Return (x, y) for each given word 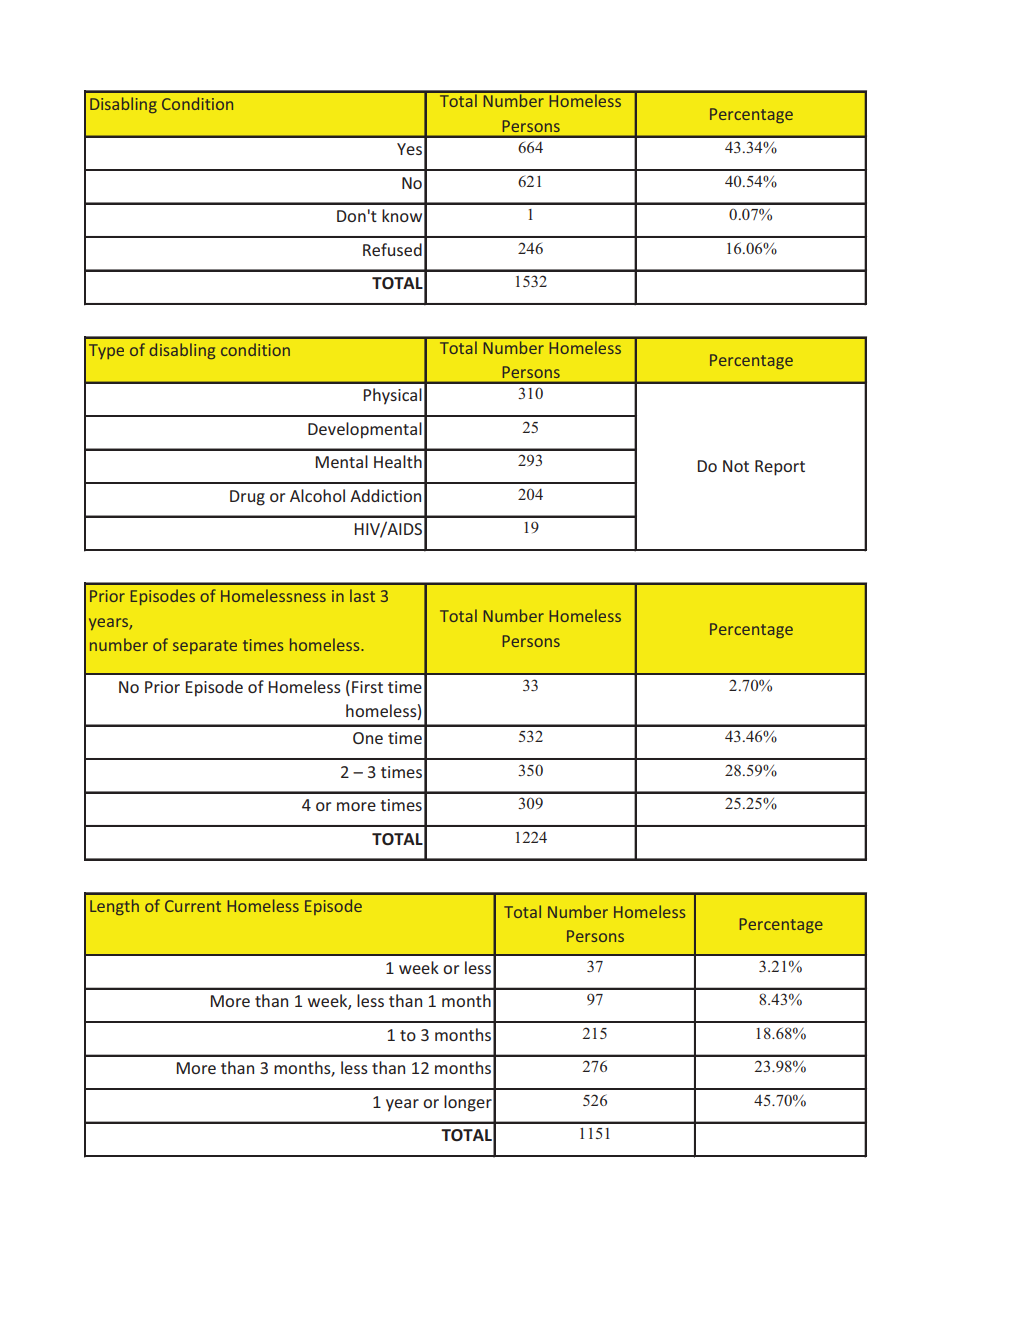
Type (106, 351)
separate (205, 647)
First (367, 687)
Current (193, 906)
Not (736, 466)
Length (114, 907)
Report (780, 468)
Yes (409, 149)
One (368, 738)
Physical (393, 396)
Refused (392, 249)
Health (398, 461)
